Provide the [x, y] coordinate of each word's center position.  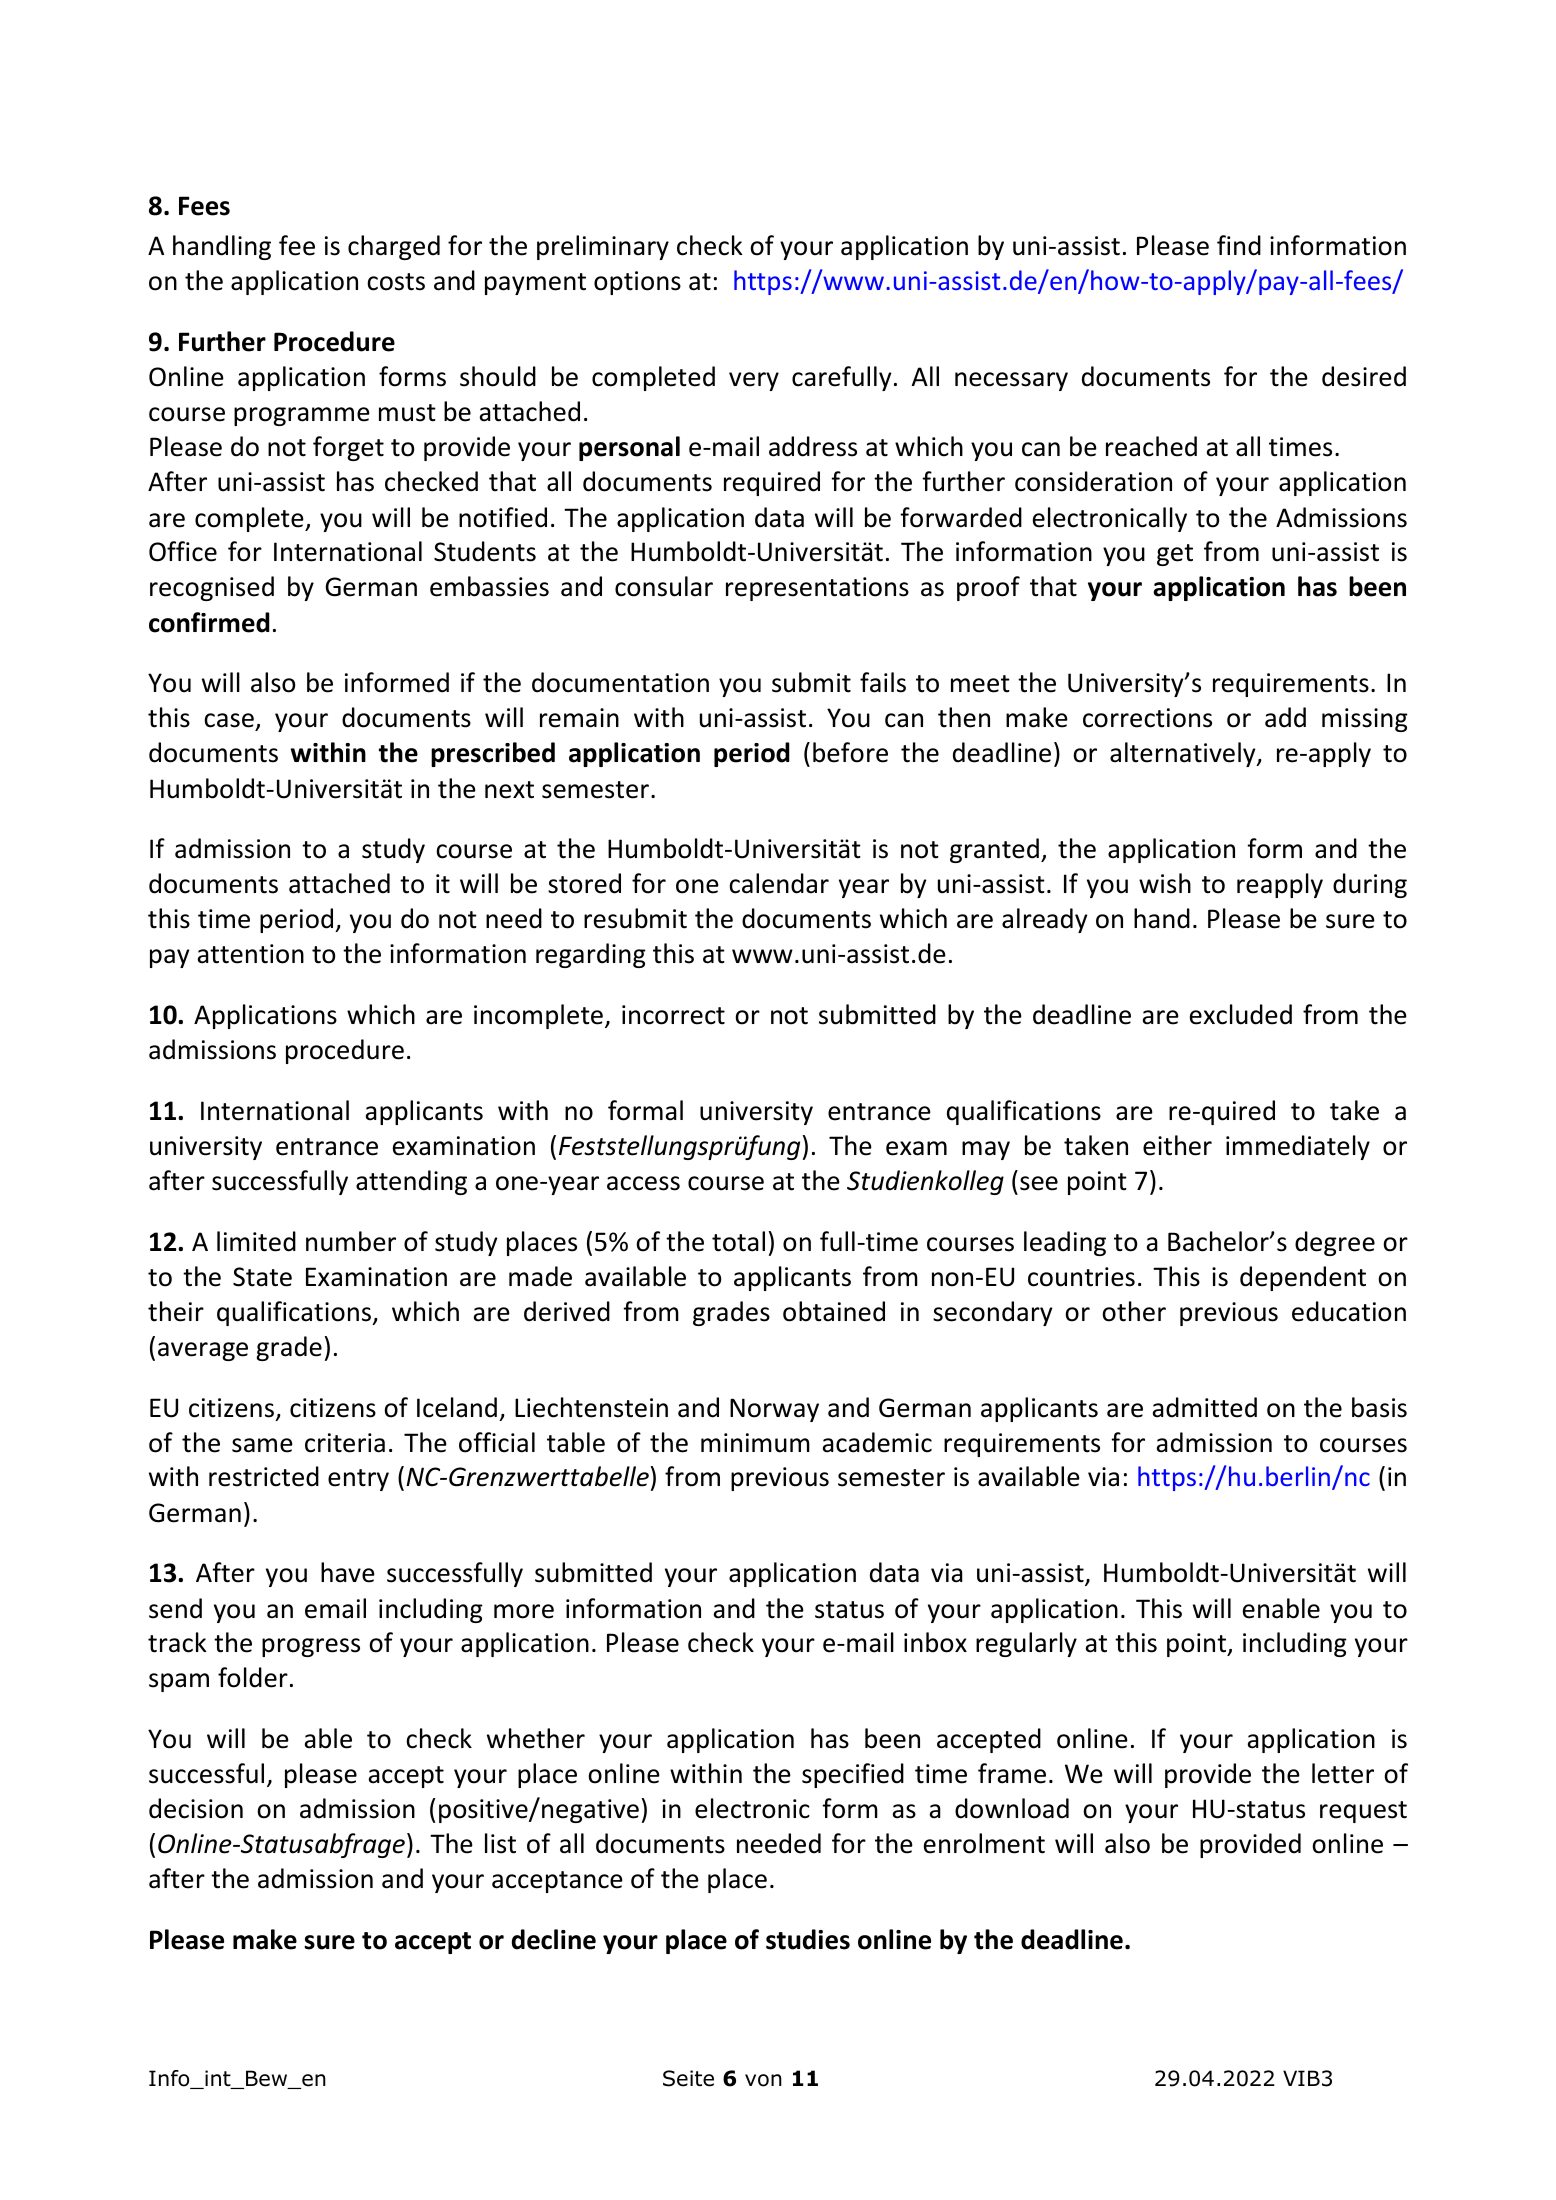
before [850, 752]
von [763, 2080]
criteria [345, 1443]
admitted [1205, 1407]
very [754, 381]
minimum [755, 1443]
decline [554, 1939]
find [1239, 245]
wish [1165, 883]
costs [396, 282]
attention [251, 954]
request [1363, 1812]
